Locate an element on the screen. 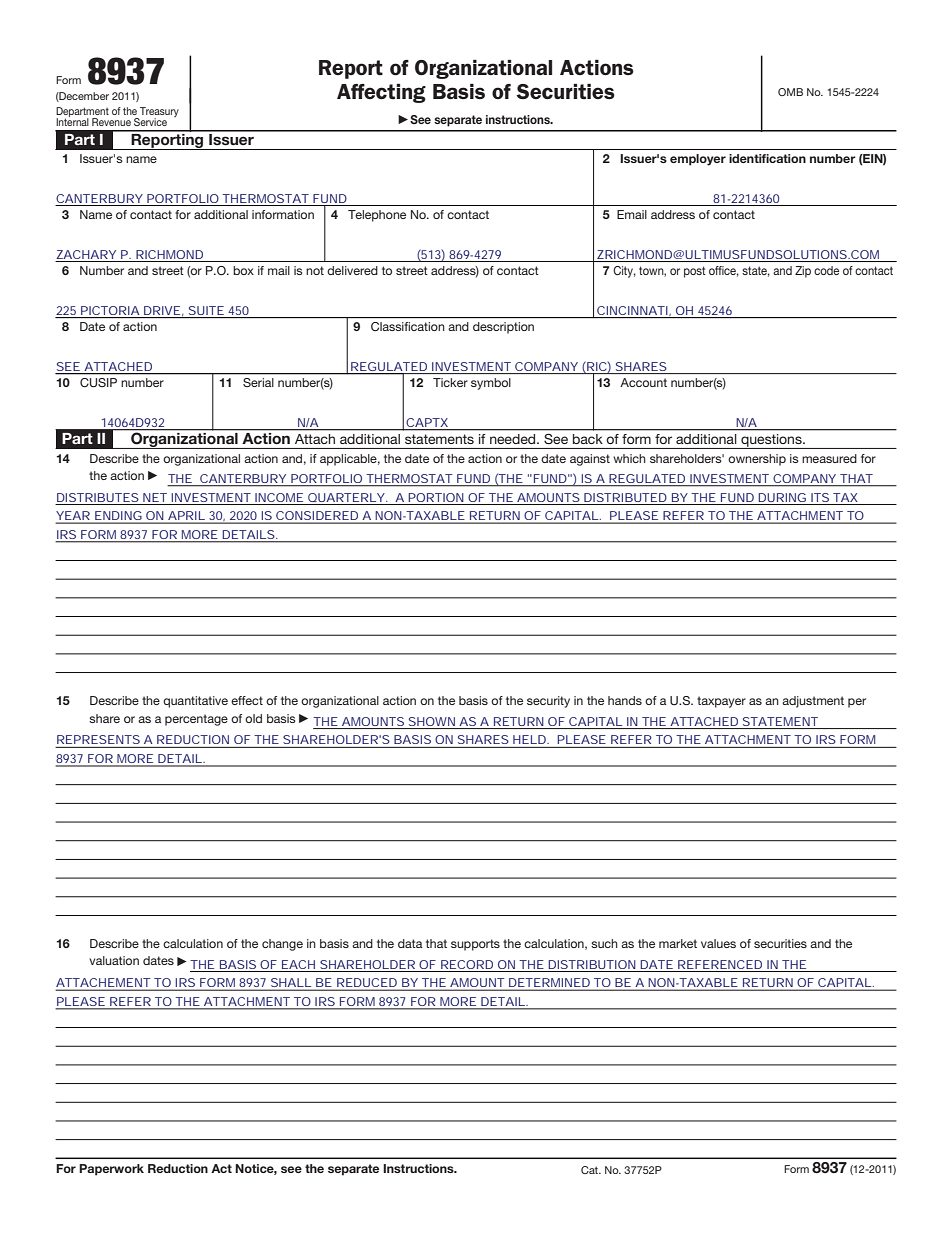 Image resolution: width=952 pixels, height=1233 pixels. REDUCED is located at coordinates (367, 984).
